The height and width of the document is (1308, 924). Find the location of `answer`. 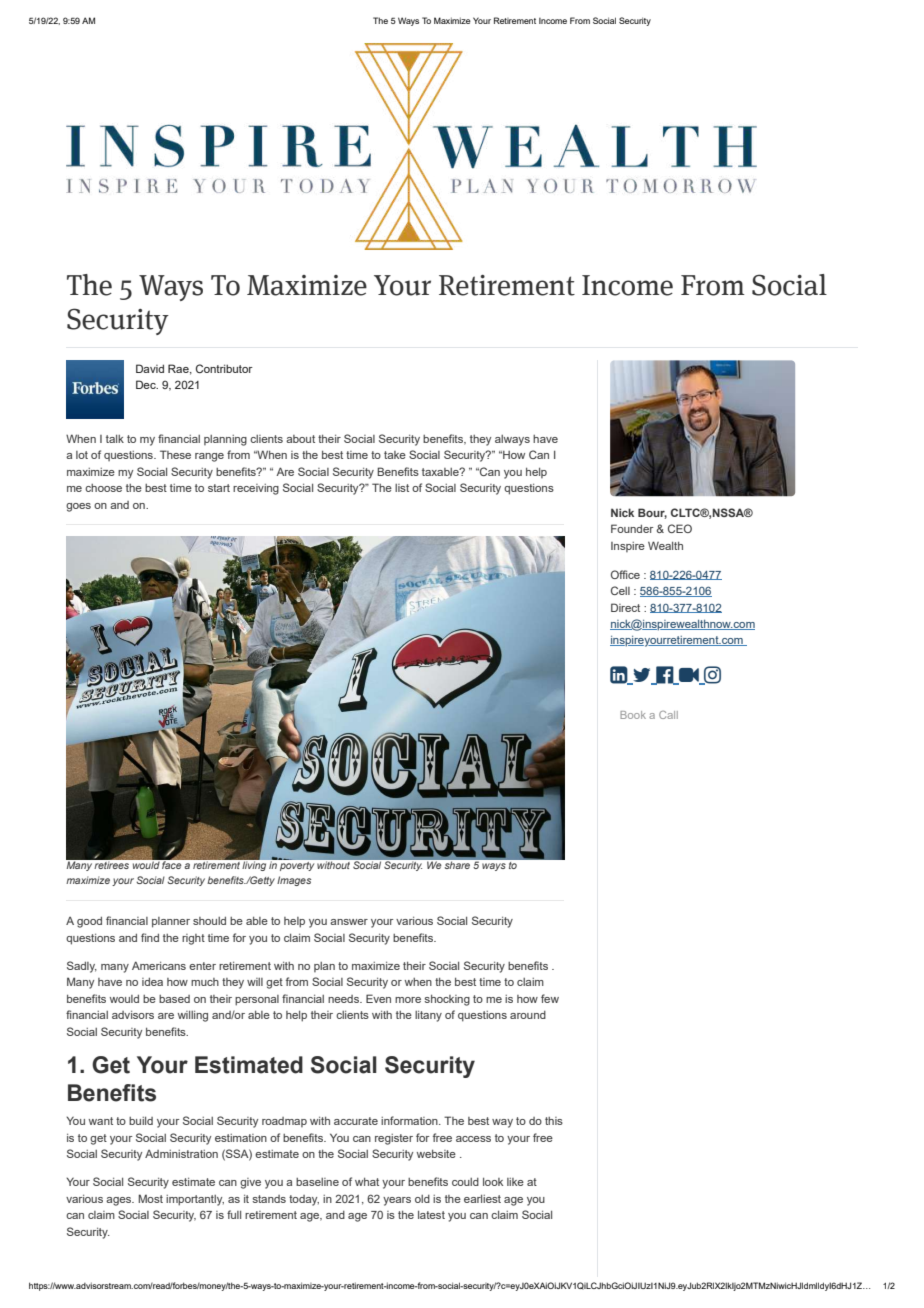

answer is located at coordinates (349, 922).
